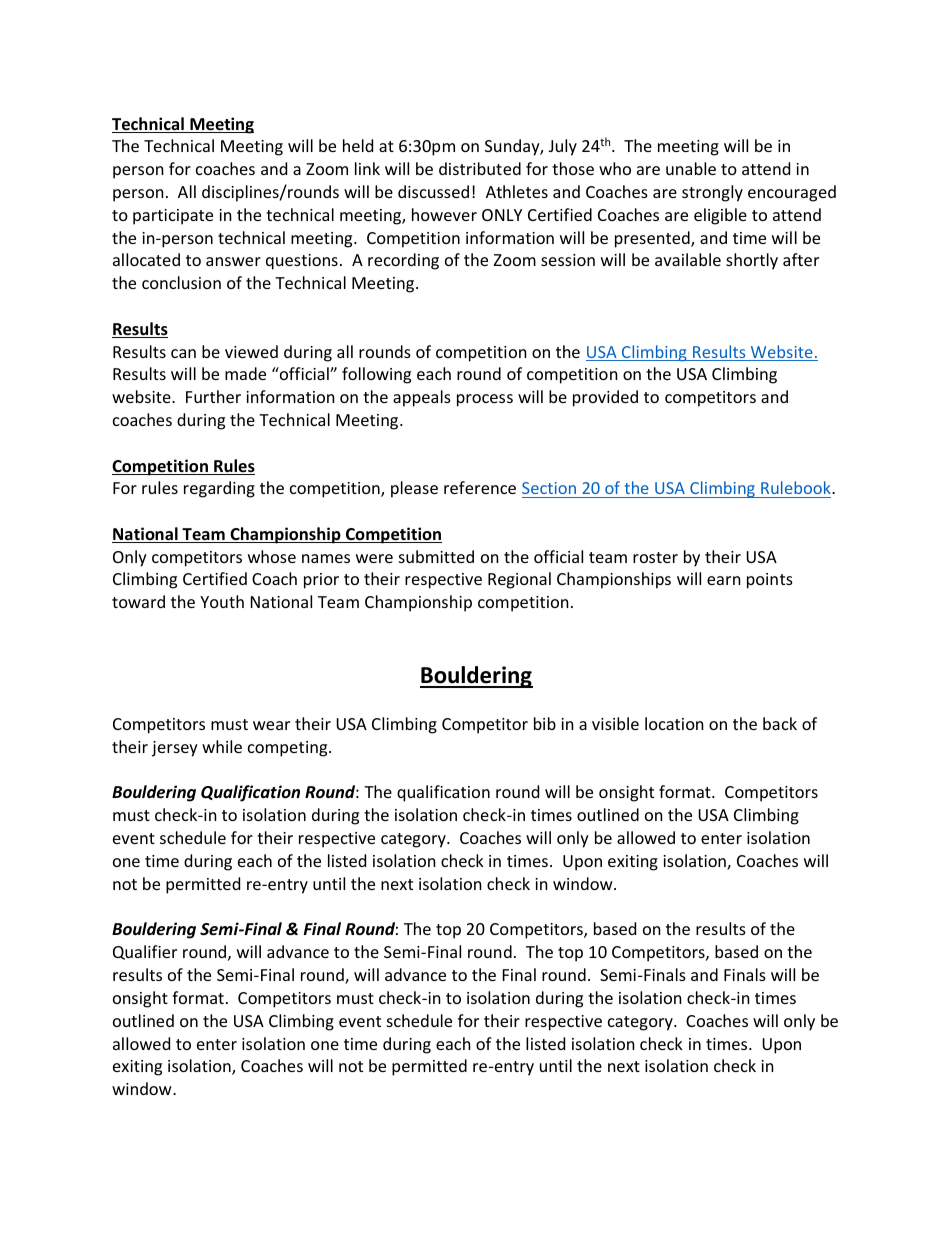 Image resolution: width=952 pixels, height=1233 pixels. Describe the element at coordinates (724, 580) in the page. I see `earn` at that location.
